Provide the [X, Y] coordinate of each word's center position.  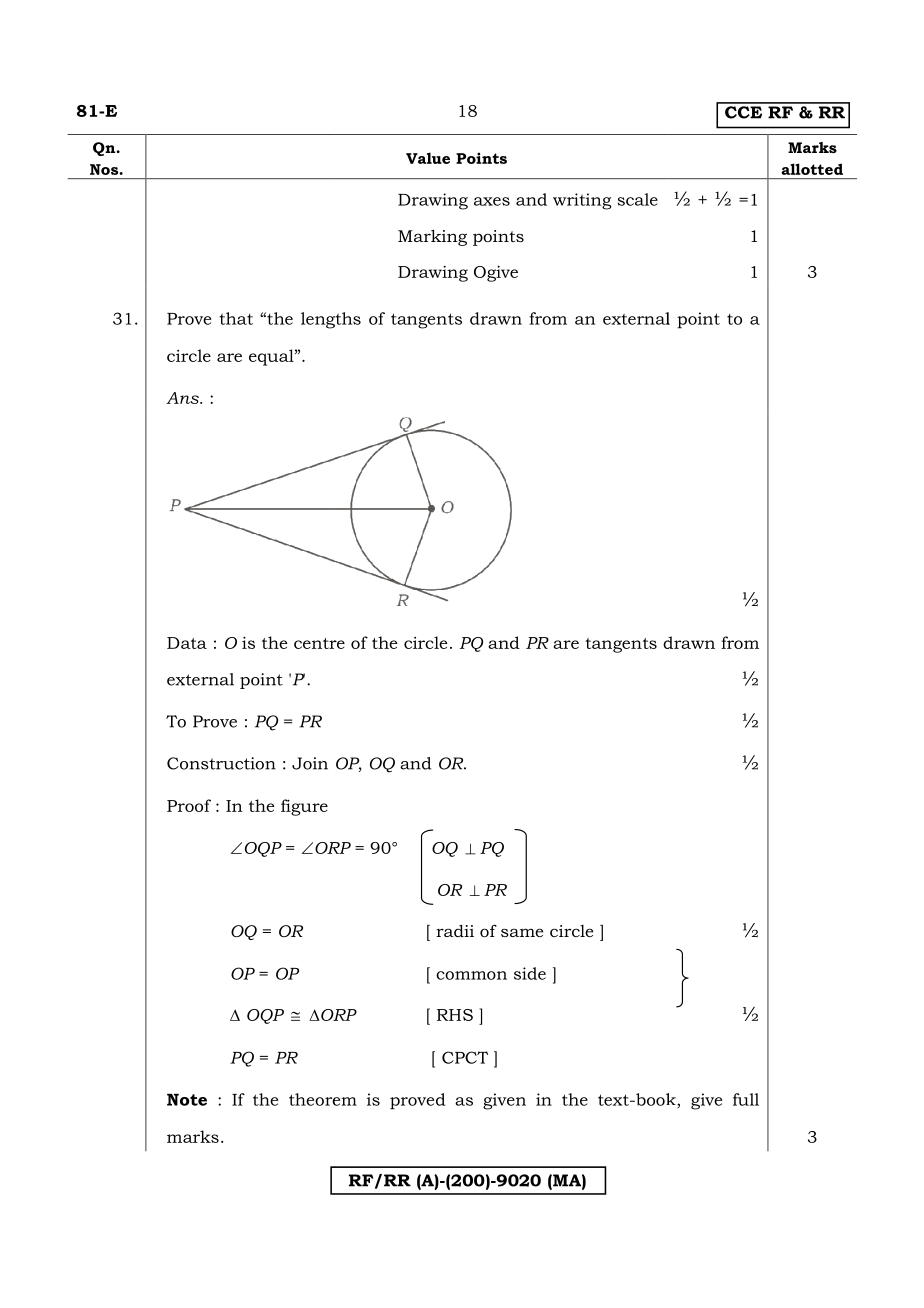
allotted [812, 169]
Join [310, 763]
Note [187, 1100]
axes [492, 201]
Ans [183, 398]
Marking [432, 237]
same [522, 932]
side [530, 973]
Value [428, 158]
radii [455, 931]
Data [187, 643]
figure [304, 807]
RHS [455, 1015]
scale [638, 199]
